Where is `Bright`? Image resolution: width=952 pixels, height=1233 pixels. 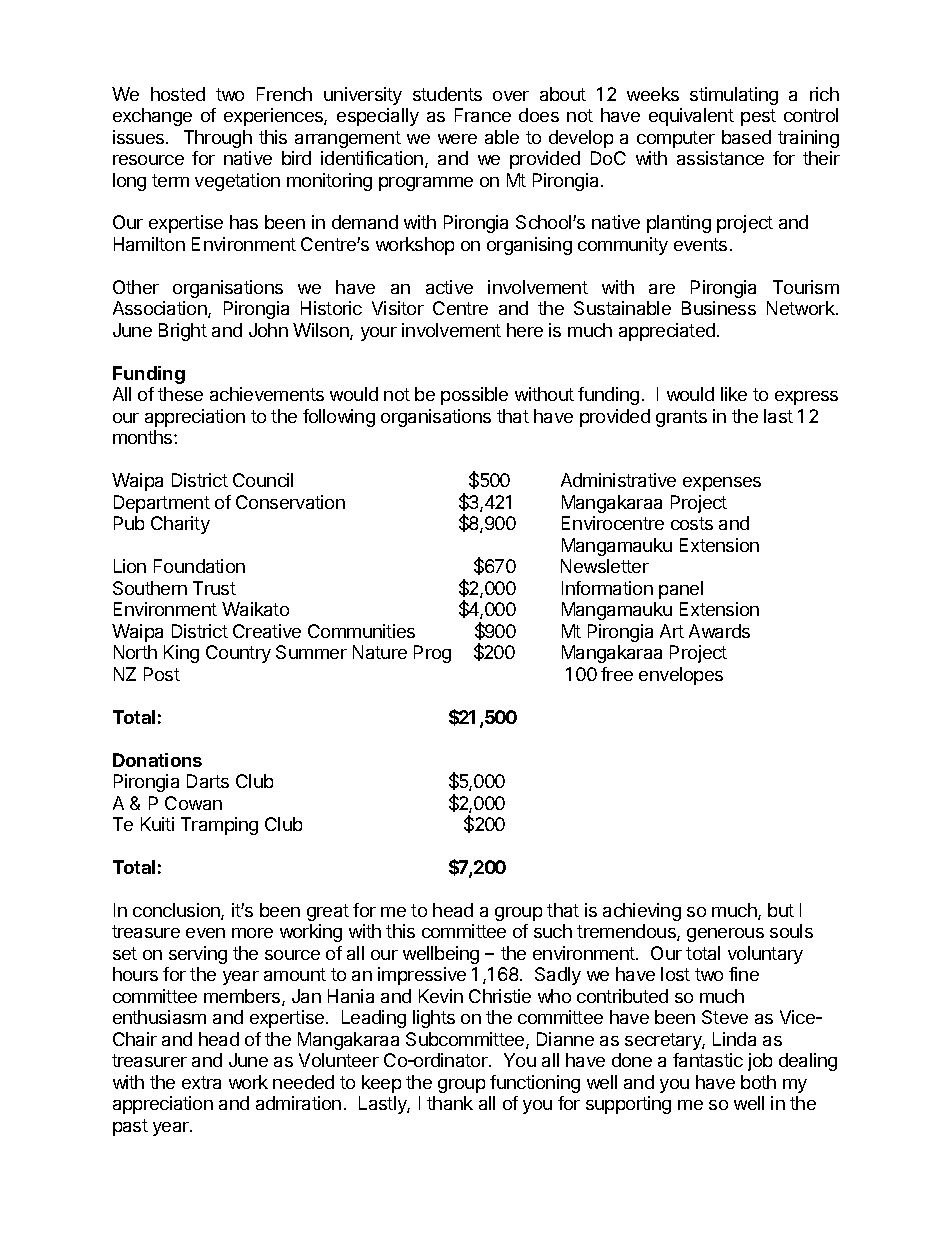
Bright is located at coordinates (183, 332).
